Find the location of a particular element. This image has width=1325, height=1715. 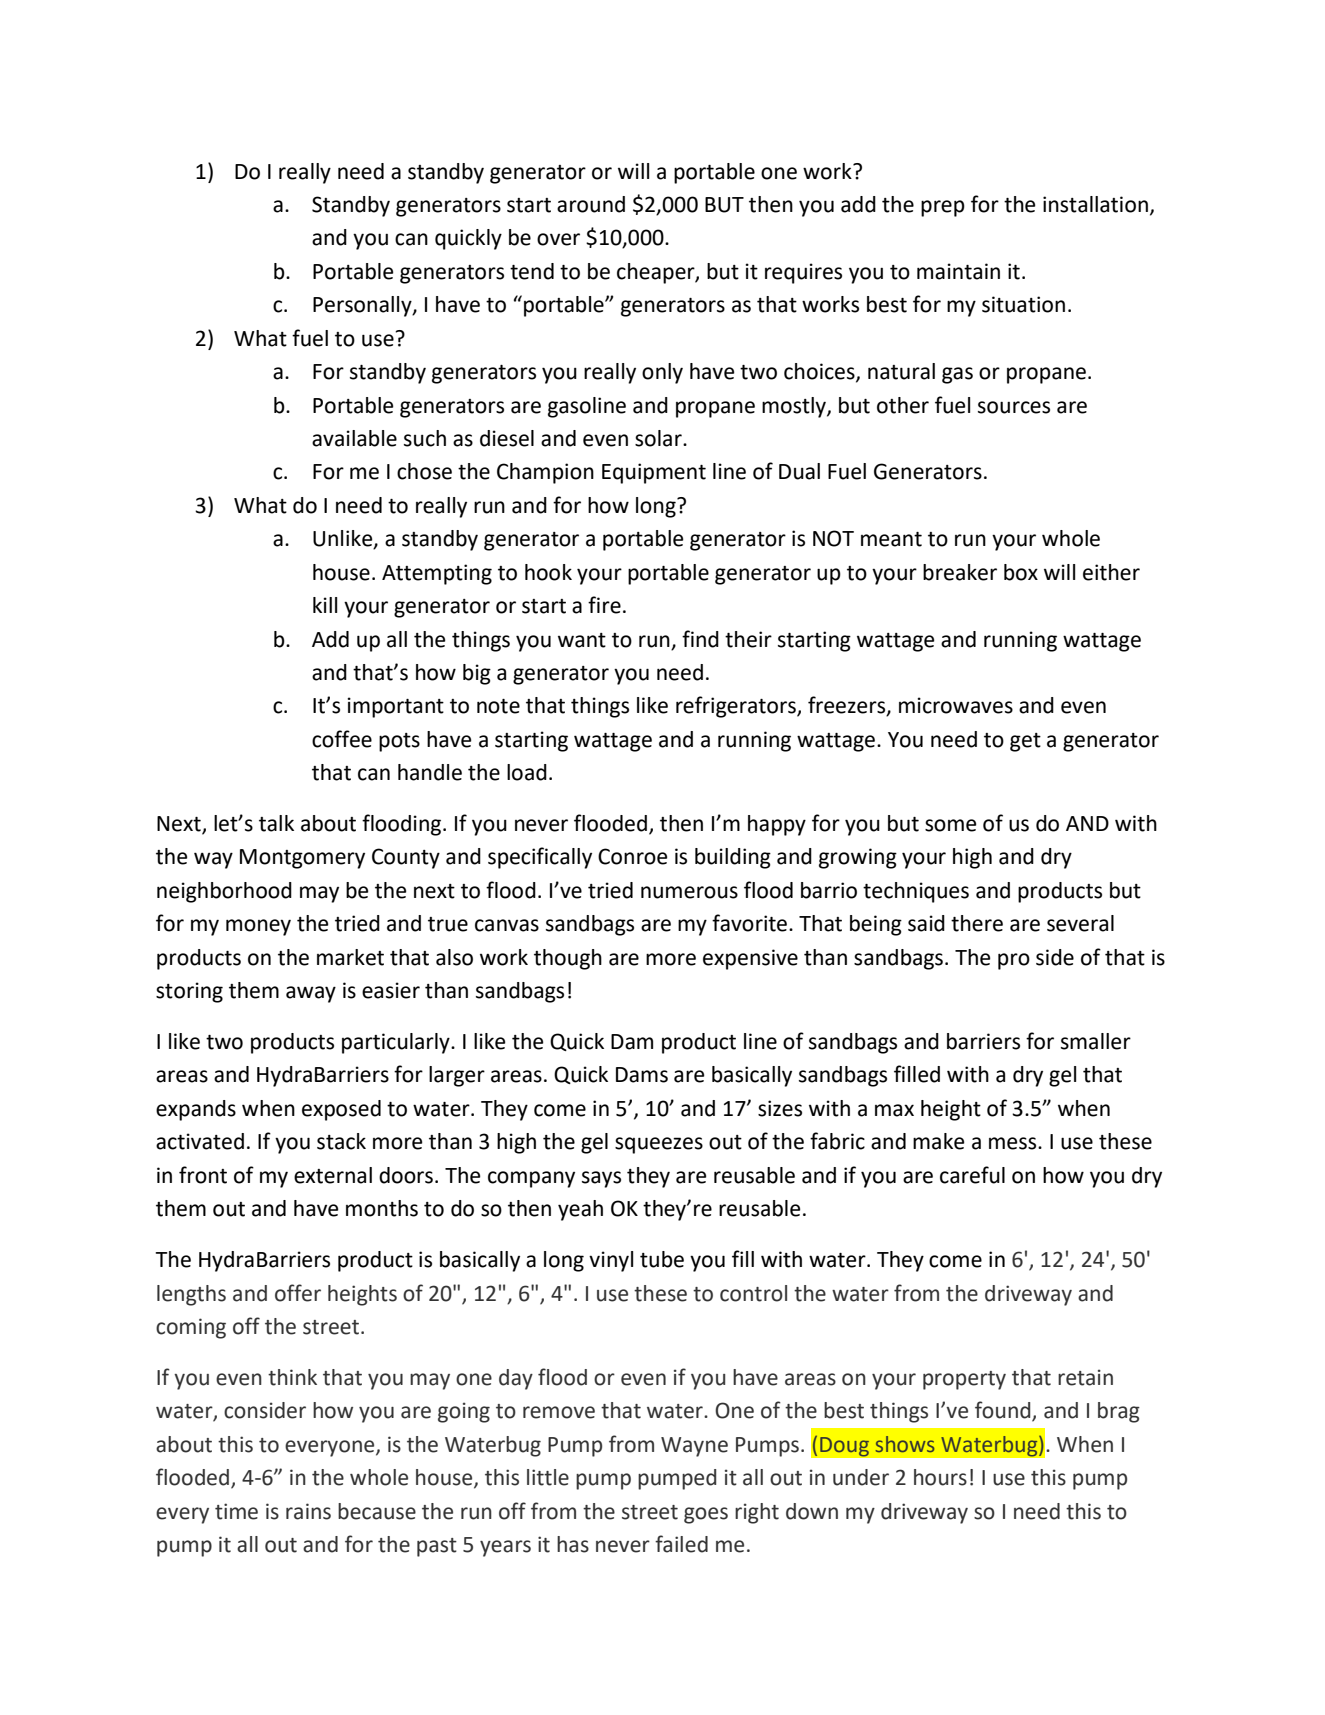

around is located at coordinates (591, 204).
